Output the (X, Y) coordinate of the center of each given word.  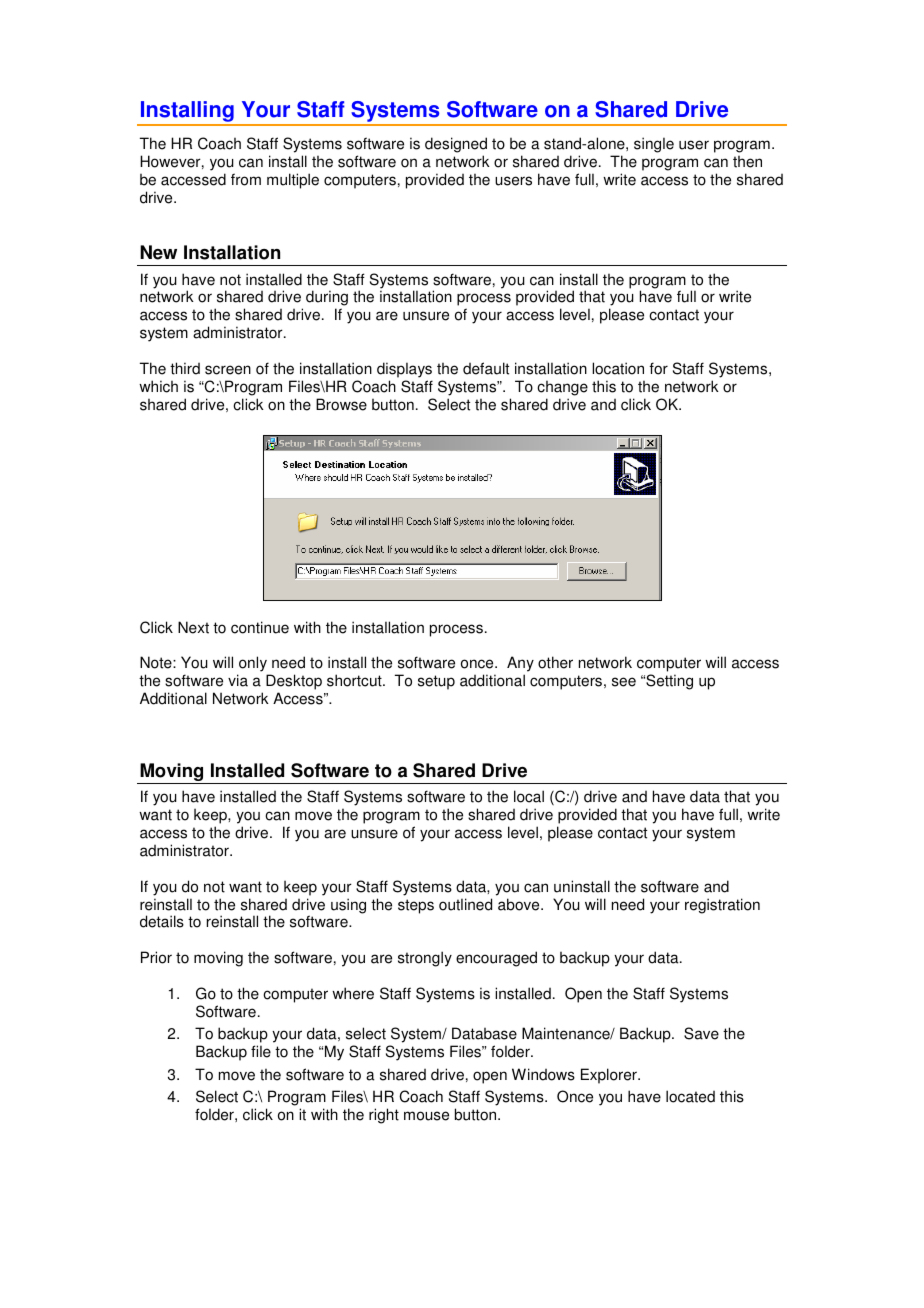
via (238, 680)
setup (436, 682)
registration (722, 906)
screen (228, 370)
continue (260, 627)
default (486, 368)
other (555, 662)
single (654, 145)
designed (456, 145)
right (384, 1116)
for (658, 368)
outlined (465, 904)
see (624, 682)
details (162, 921)
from (246, 179)
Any (520, 664)
